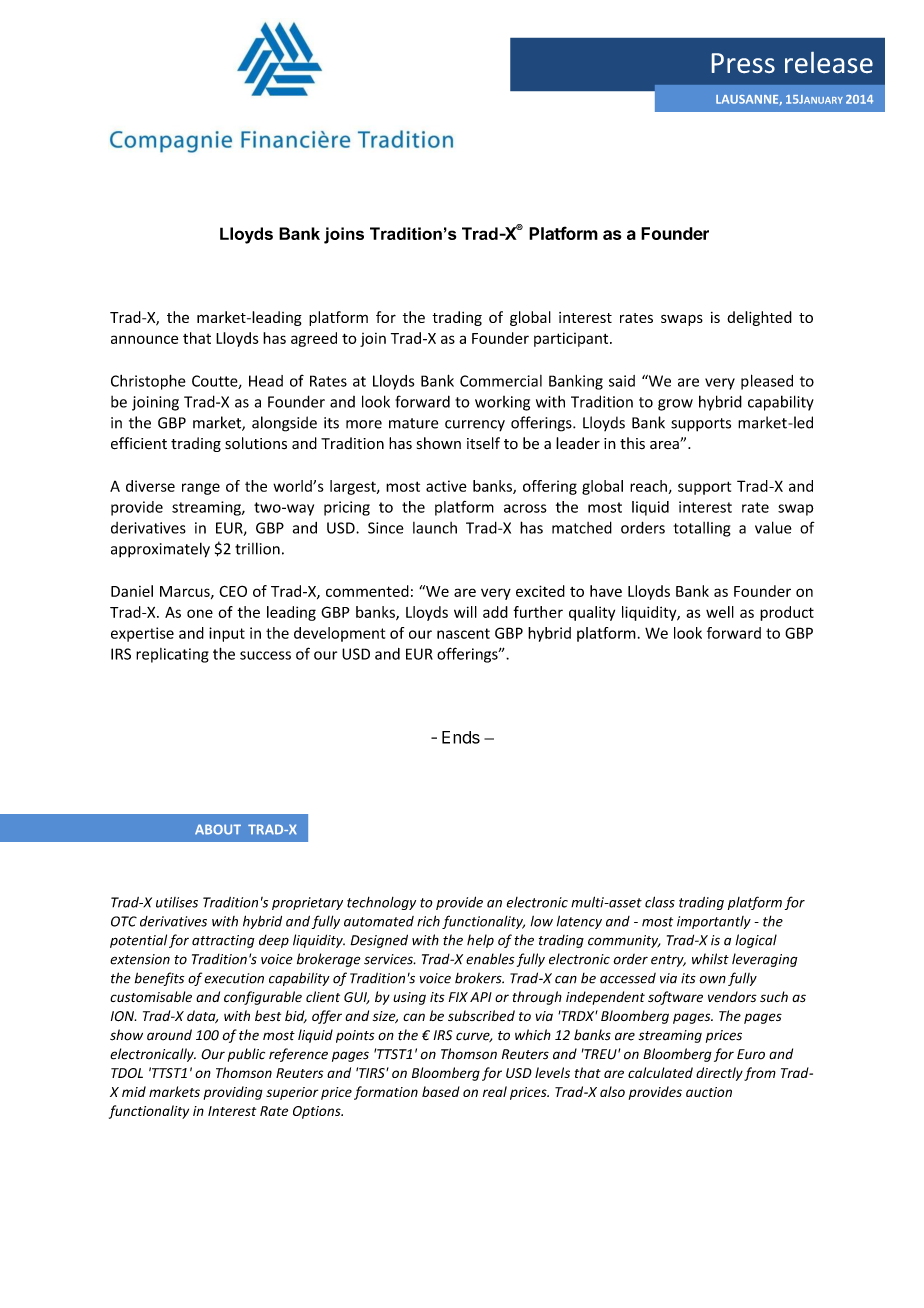 The width and height of the screenshot is (924, 1308). I want to click on from, so click(760, 1074).
